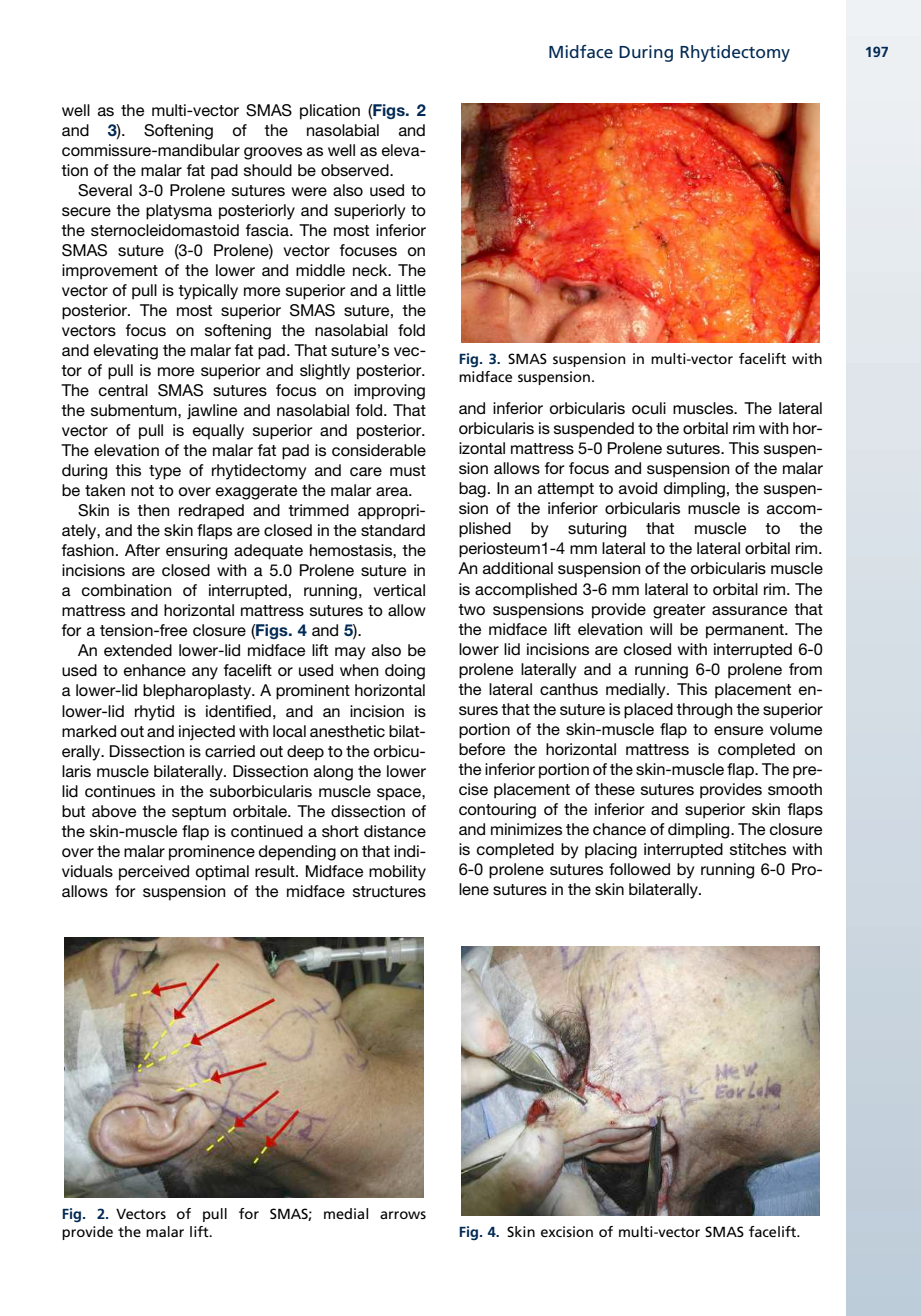 This image has height=1316, width=921. Describe the element at coordinates (758, 849) in the image. I see `stitches` at that location.
